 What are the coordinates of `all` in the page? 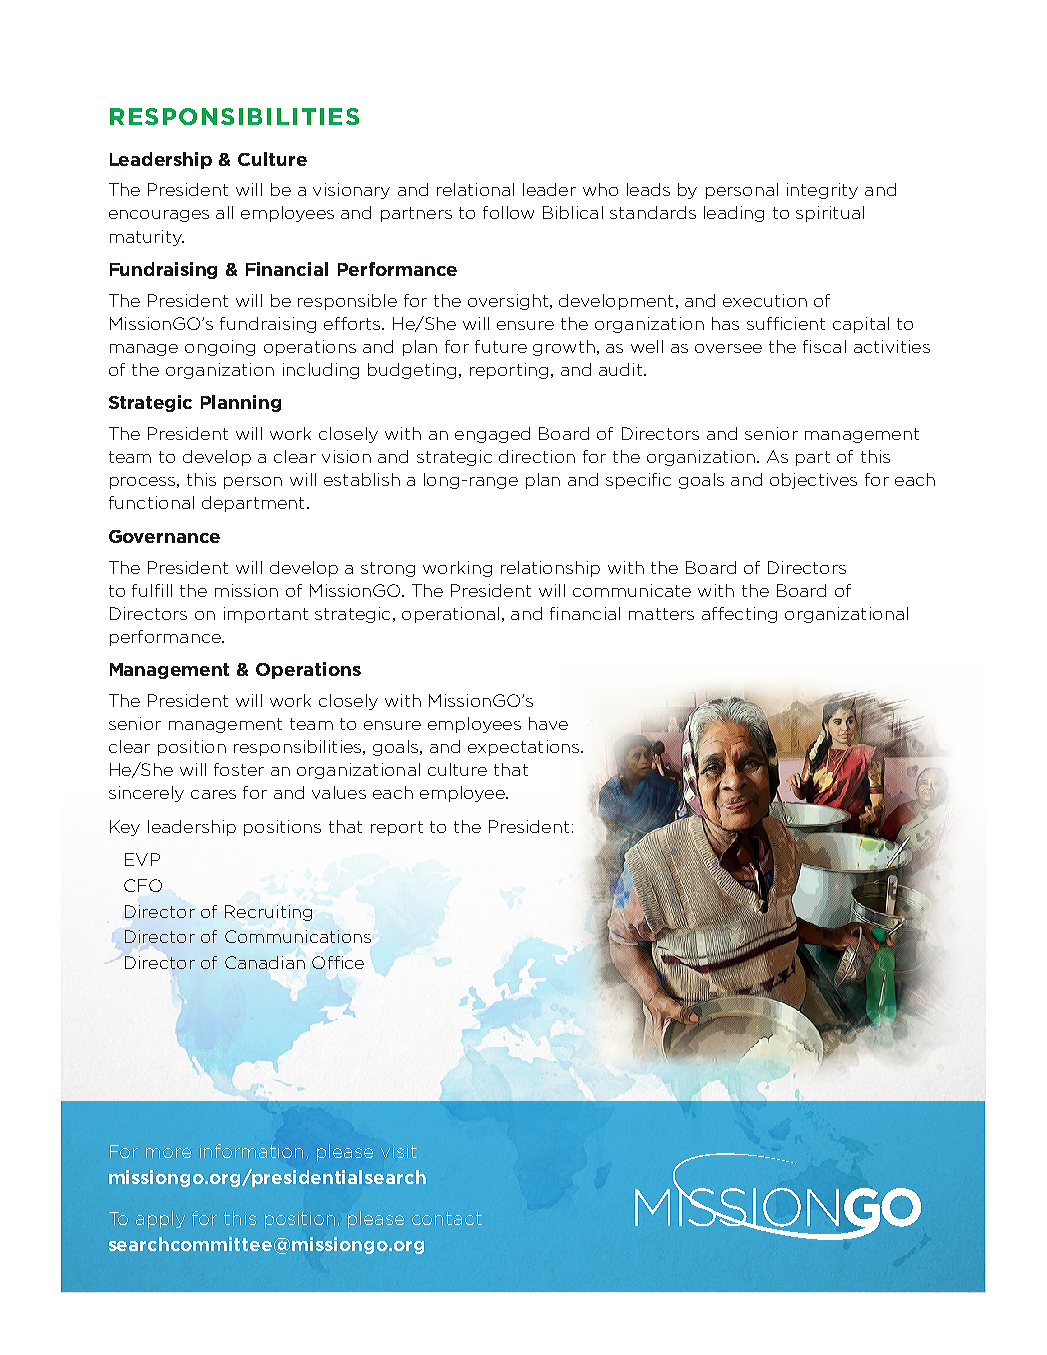 It's located at (224, 212).
